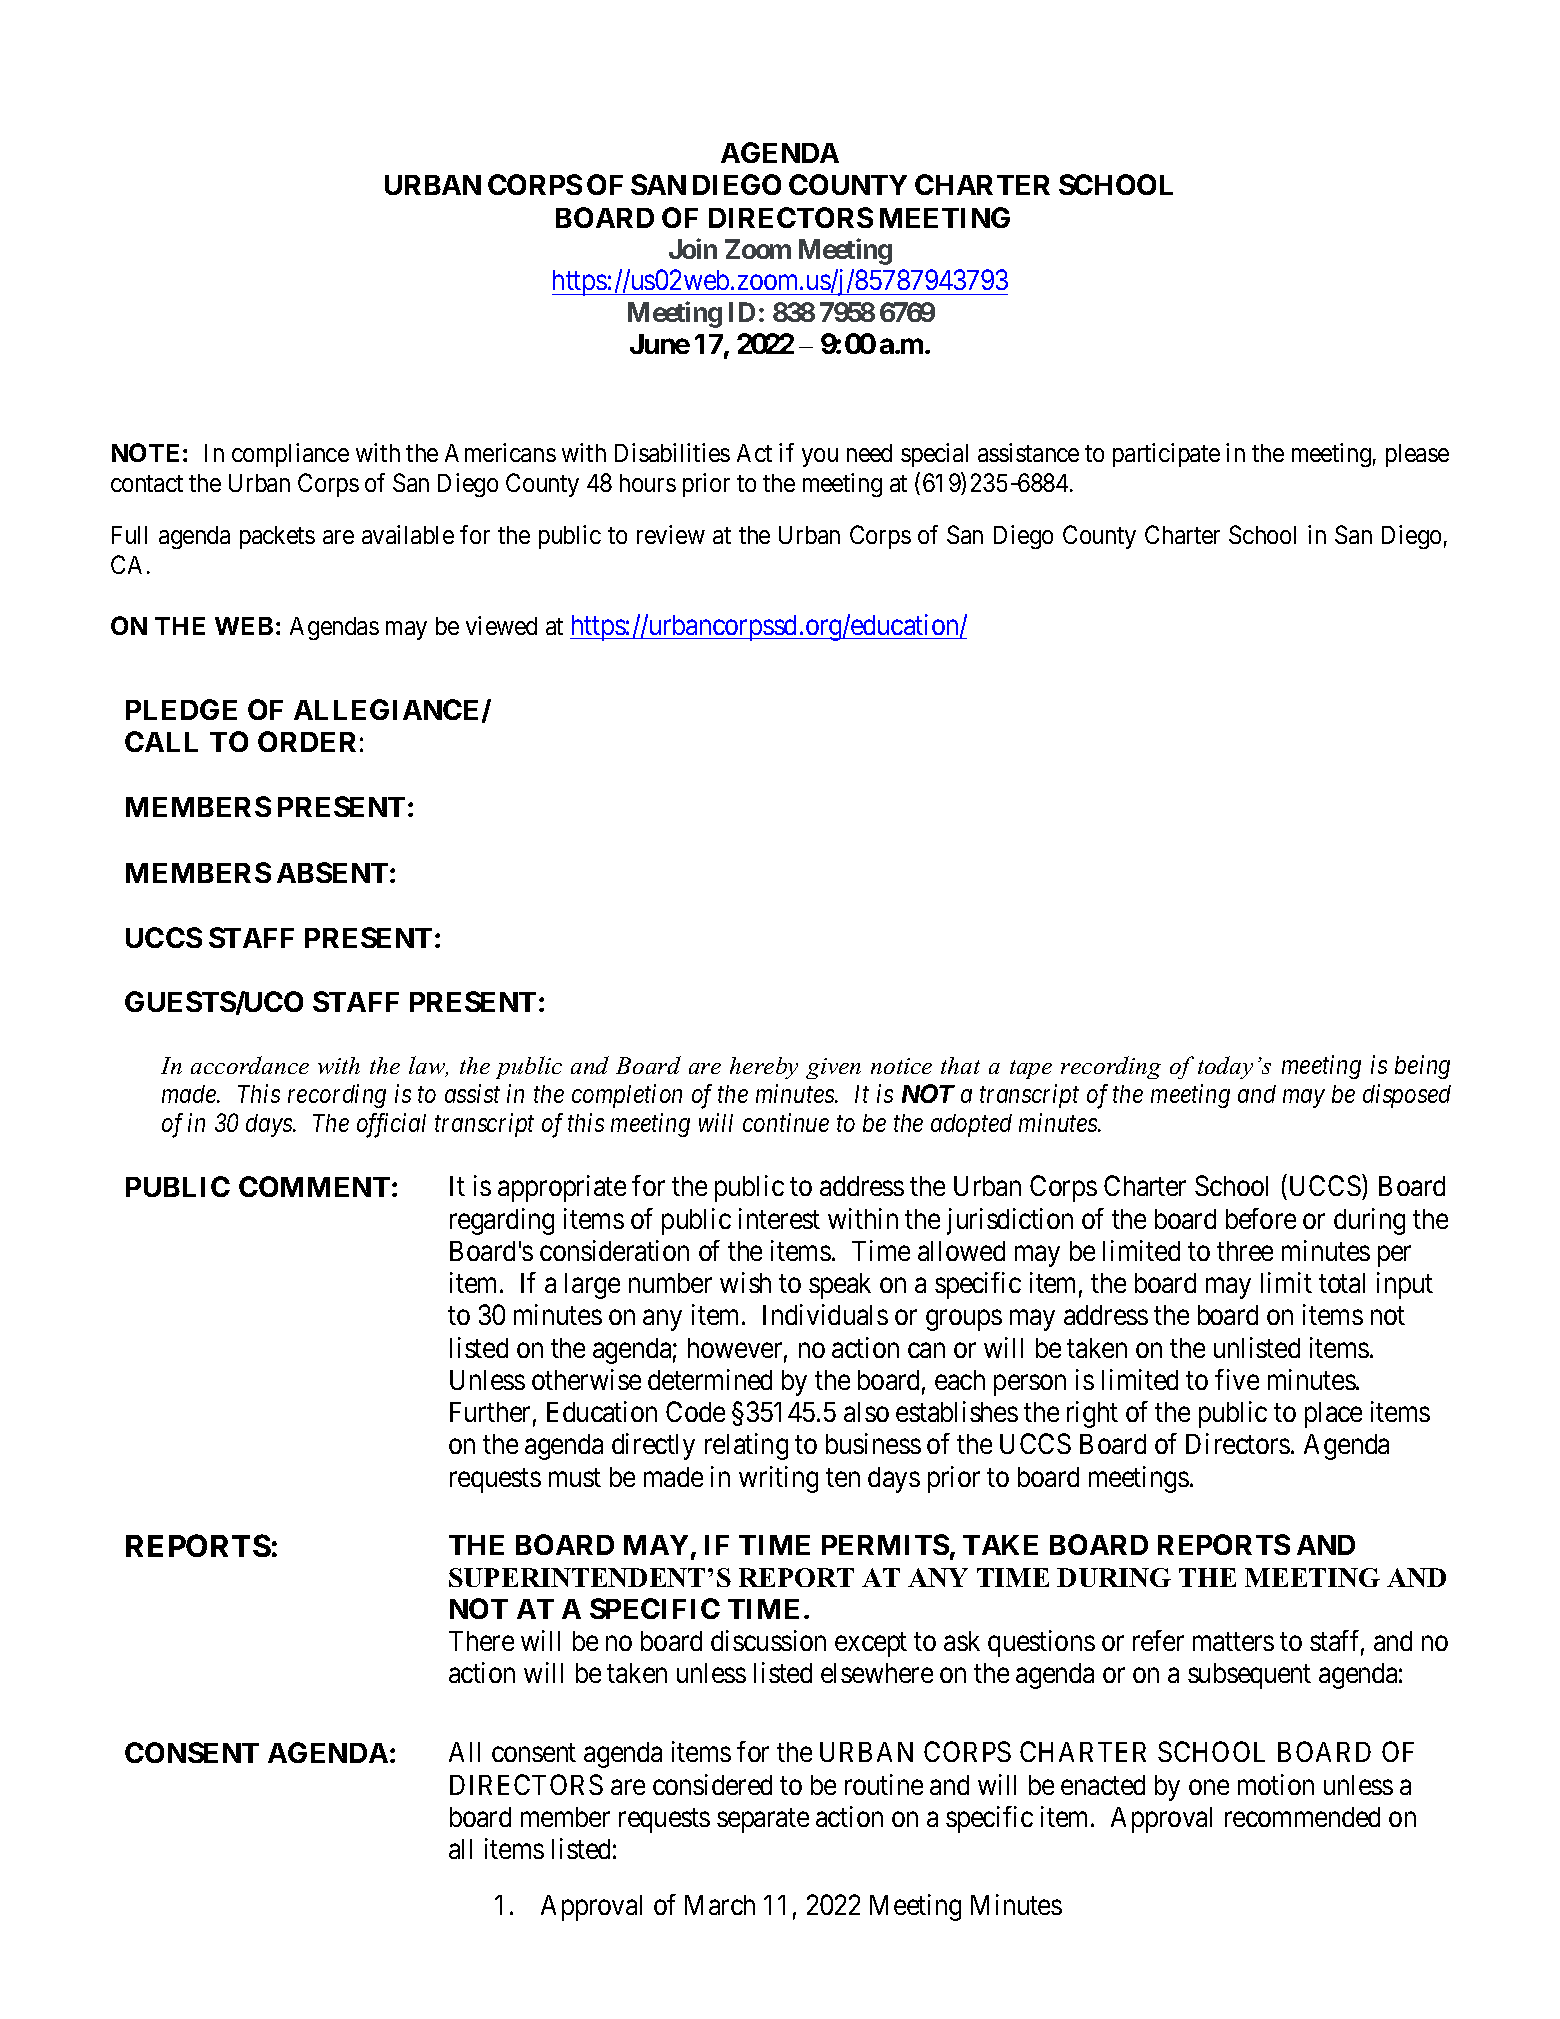  What do you see at coordinates (693, 248) in the screenshot?
I see `Join` at bounding box center [693, 248].
